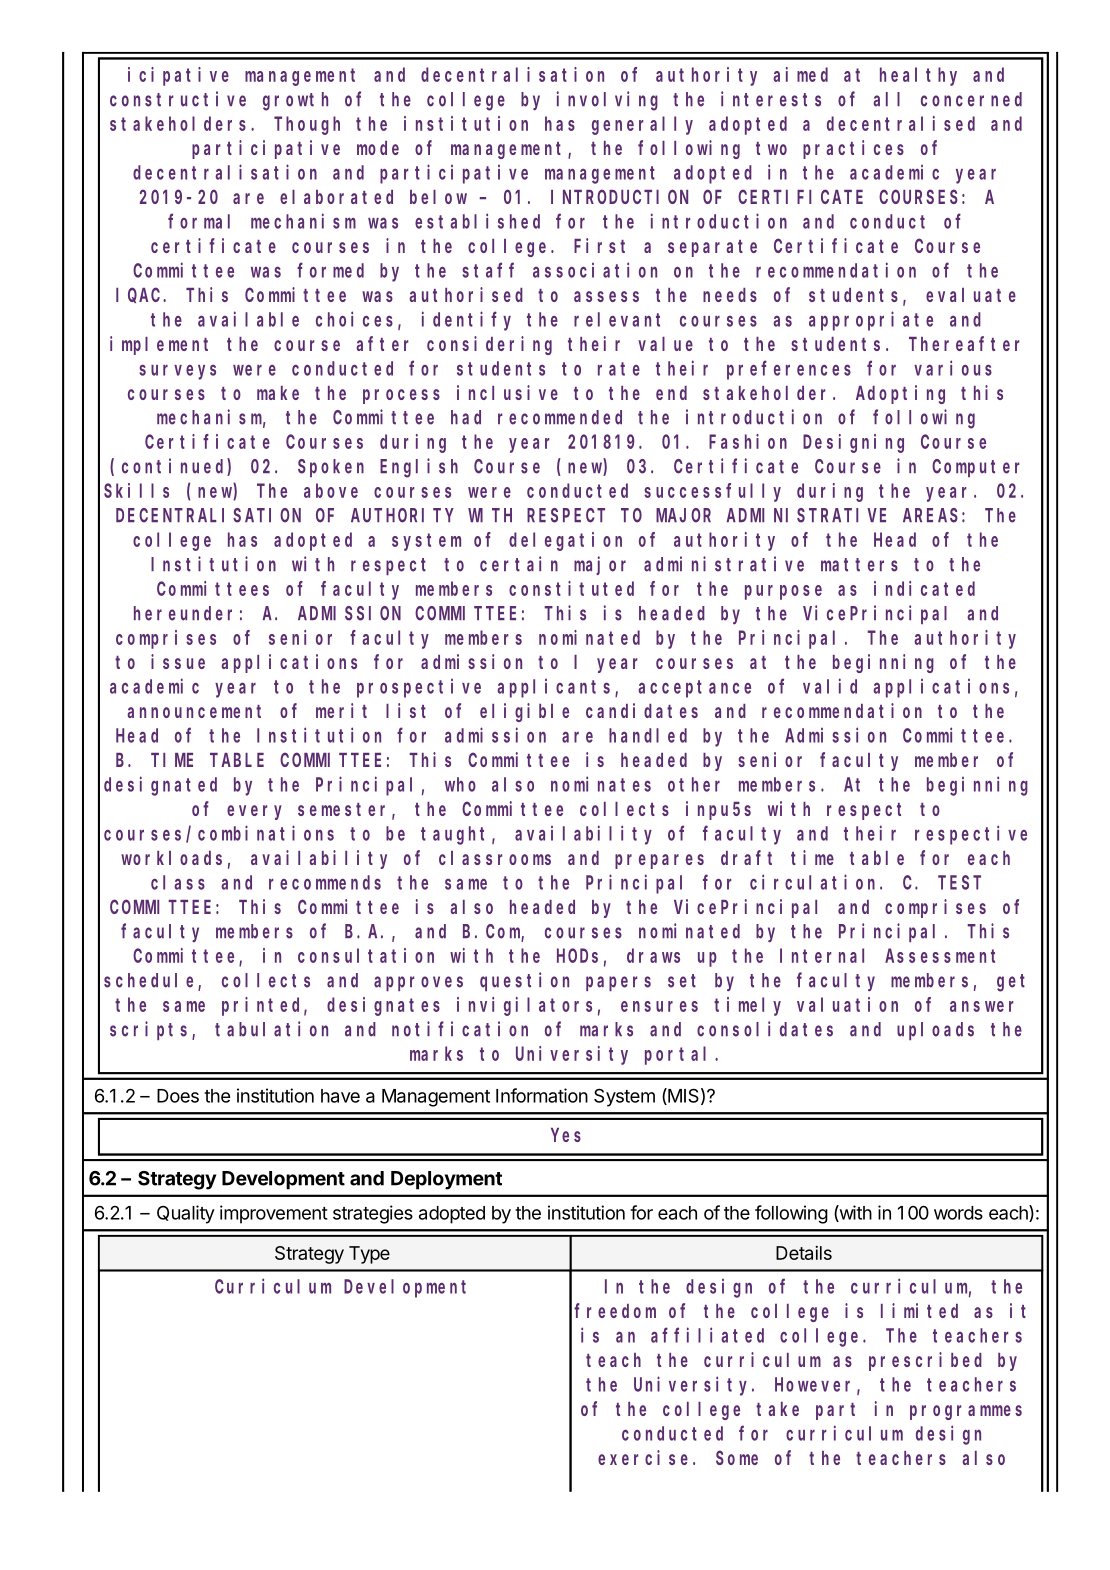 This screenshot has width=1110, height=1570. What do you see at coordinates (331, 490) in the screenshot?
I see `above` at bounding box center [331, 490].
